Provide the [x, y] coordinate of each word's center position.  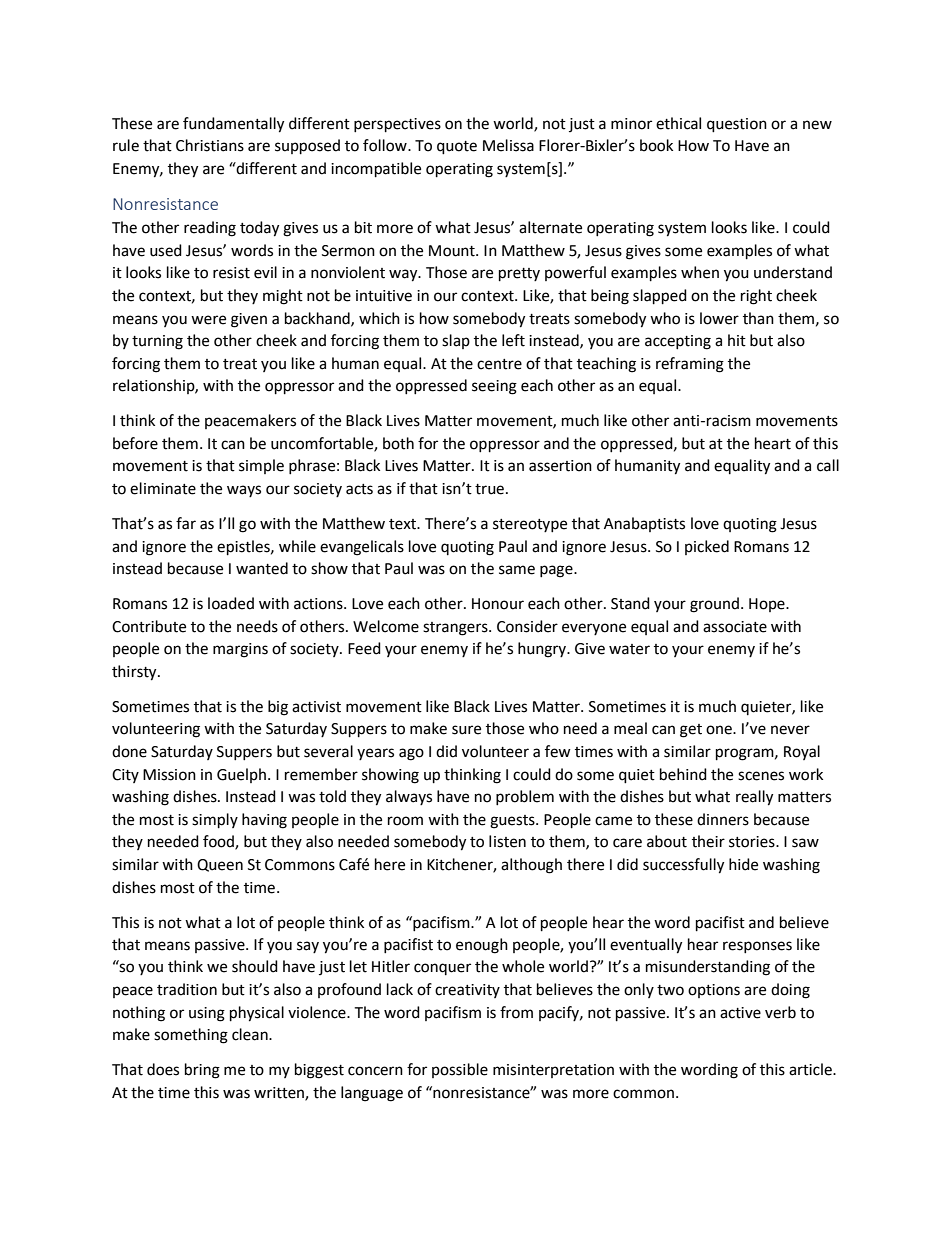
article [811, 1069]
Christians [210, 145]
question [737, 125]
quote [457, 148]
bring [202, 1071]
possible [460, 1070]
